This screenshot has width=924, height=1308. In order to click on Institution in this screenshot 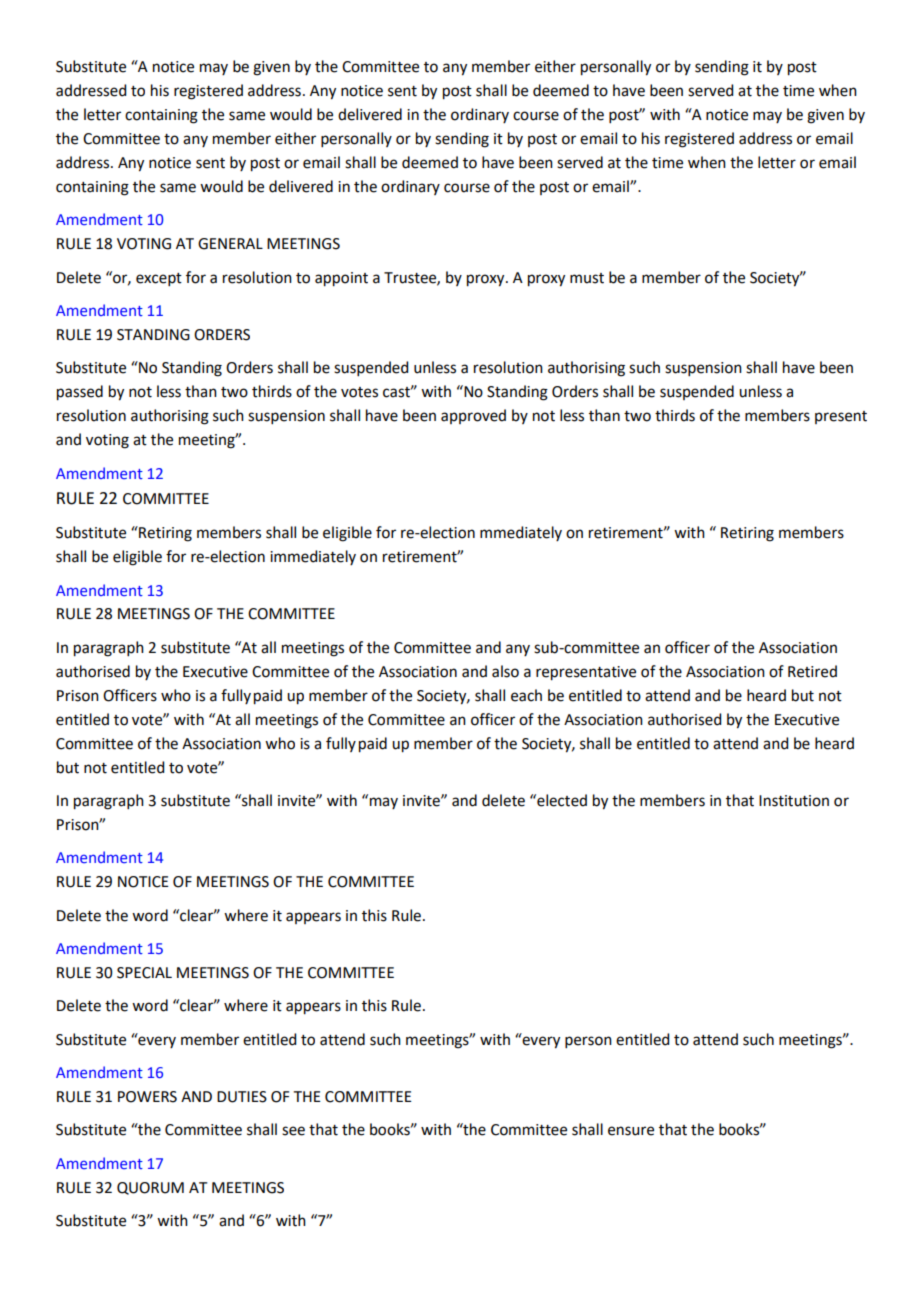, I will do `click(794, 801)`.
